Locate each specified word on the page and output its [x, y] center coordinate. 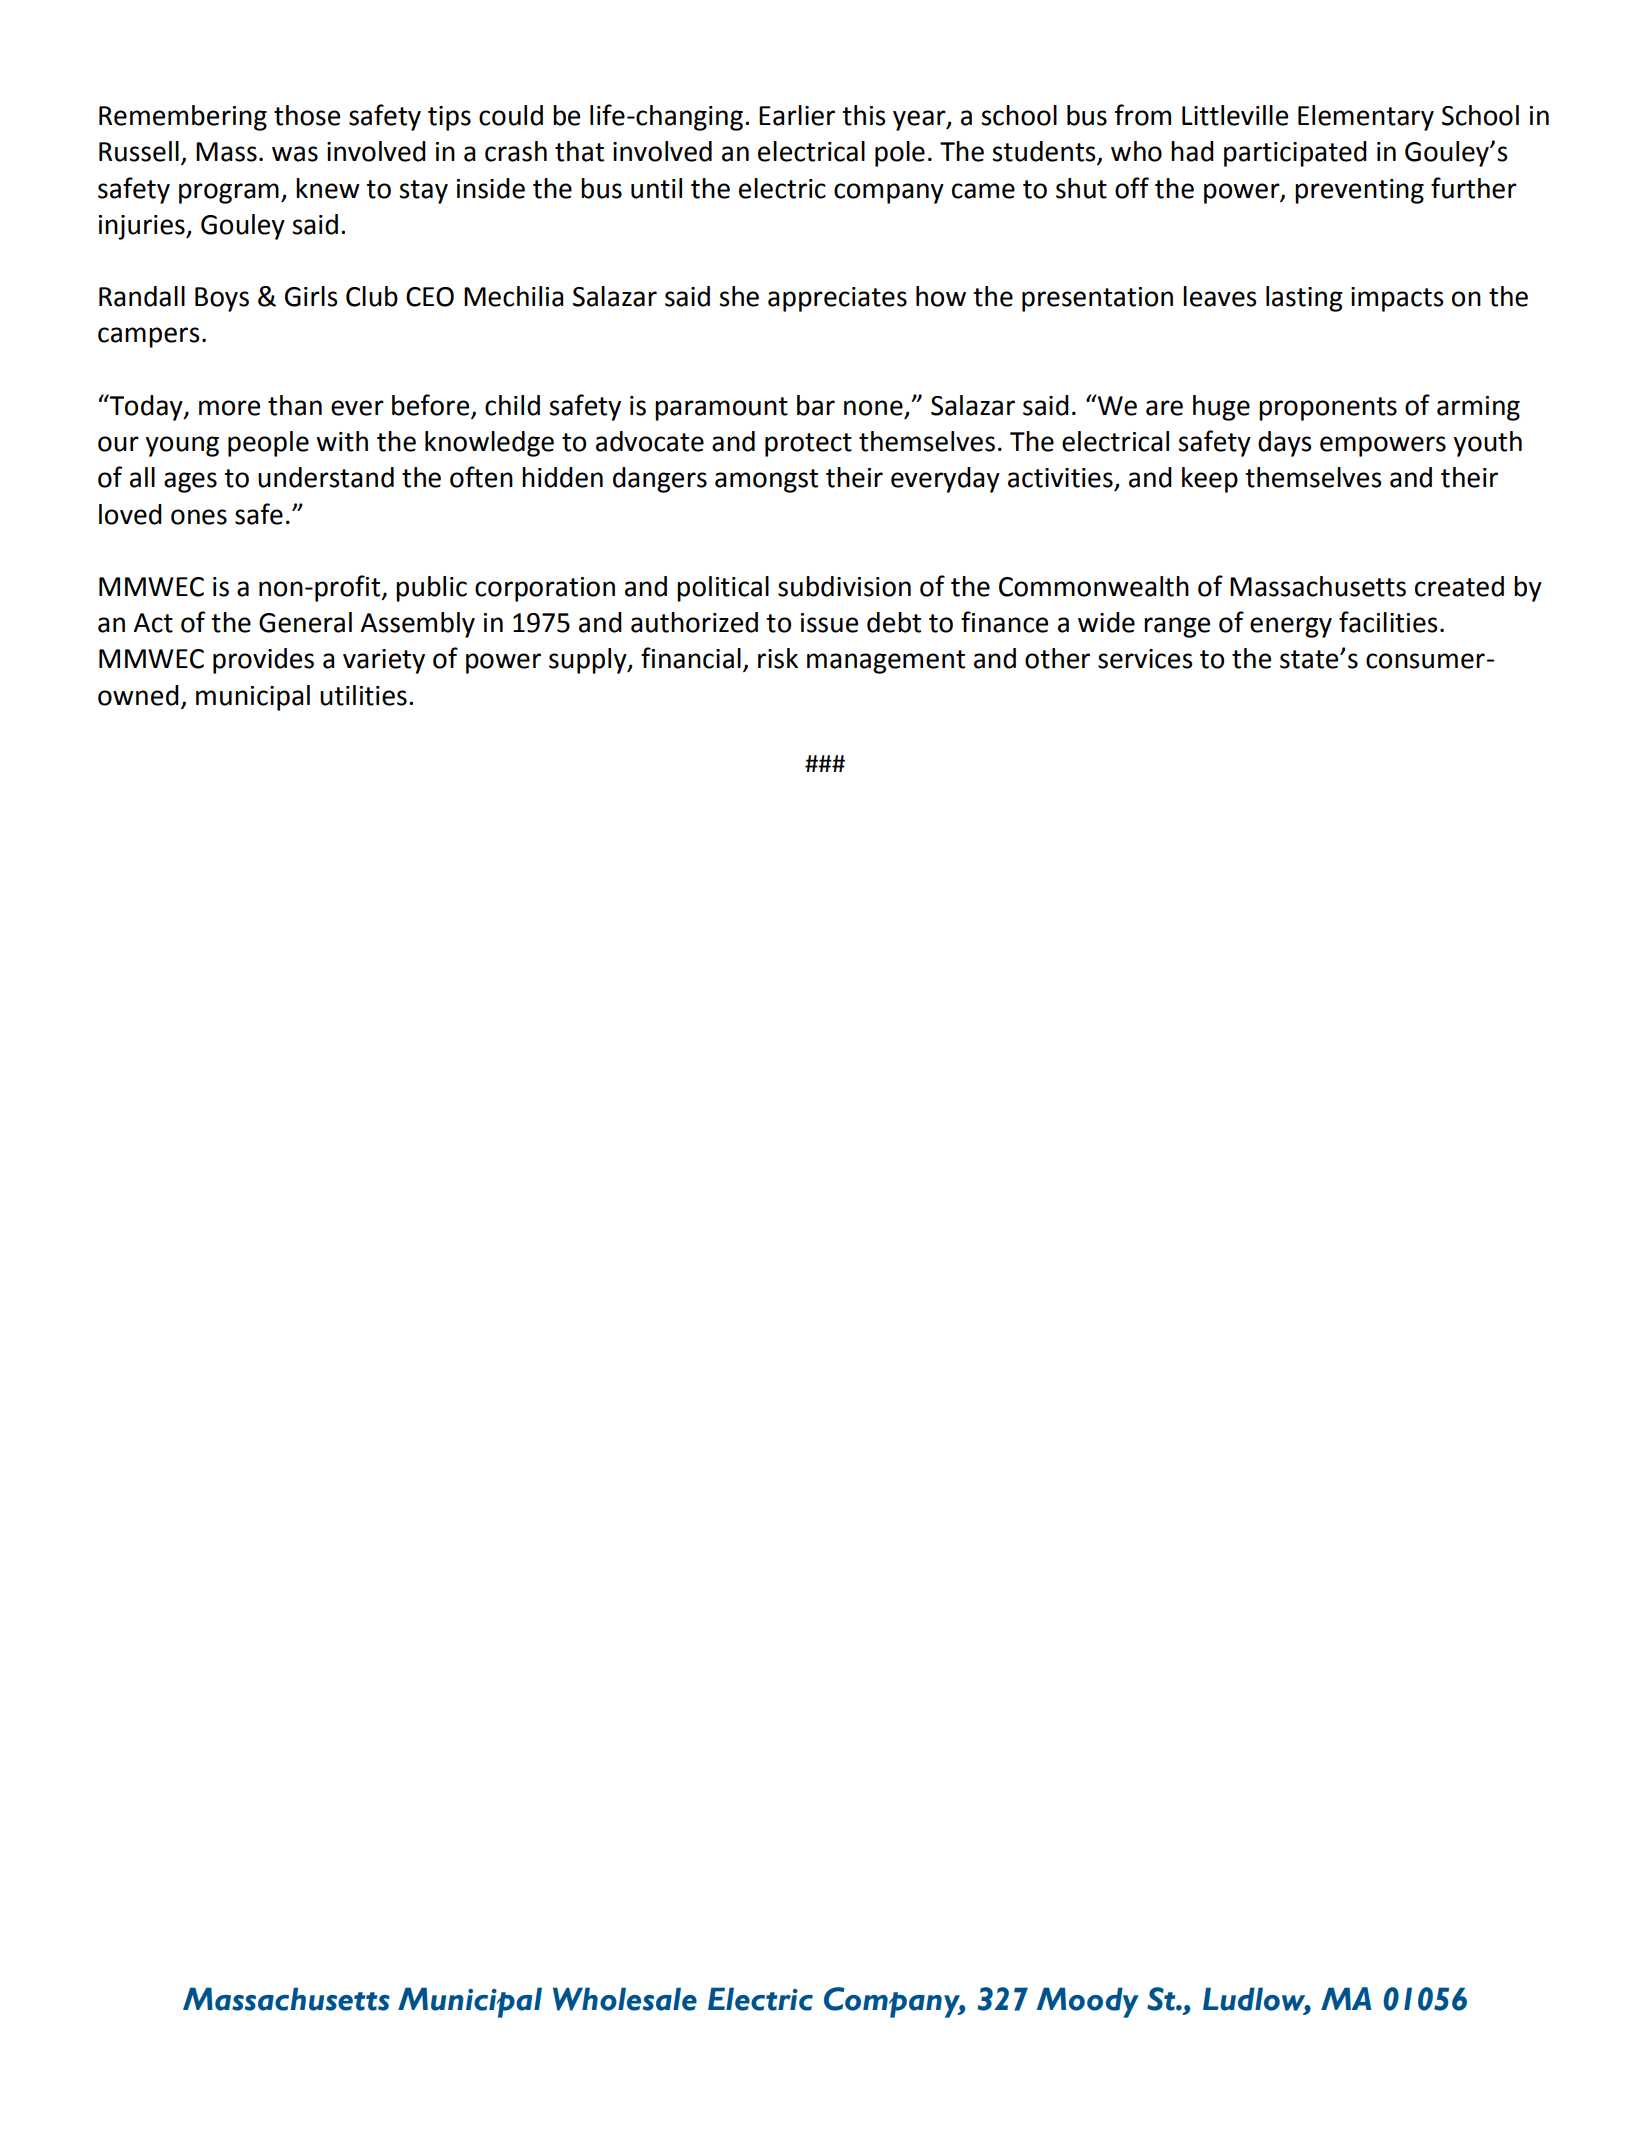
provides [263, 661]
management [886, 662]
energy [1291, 627]
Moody [1088, 2002]
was [295, 154]
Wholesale [625, 1999]
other [1057, 658]
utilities [363, 695]
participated [1295, 154]
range [1177, 627]
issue [829, 623]
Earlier [797, 115]
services [1145, 659]
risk [778, 658]
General [305, 622]
